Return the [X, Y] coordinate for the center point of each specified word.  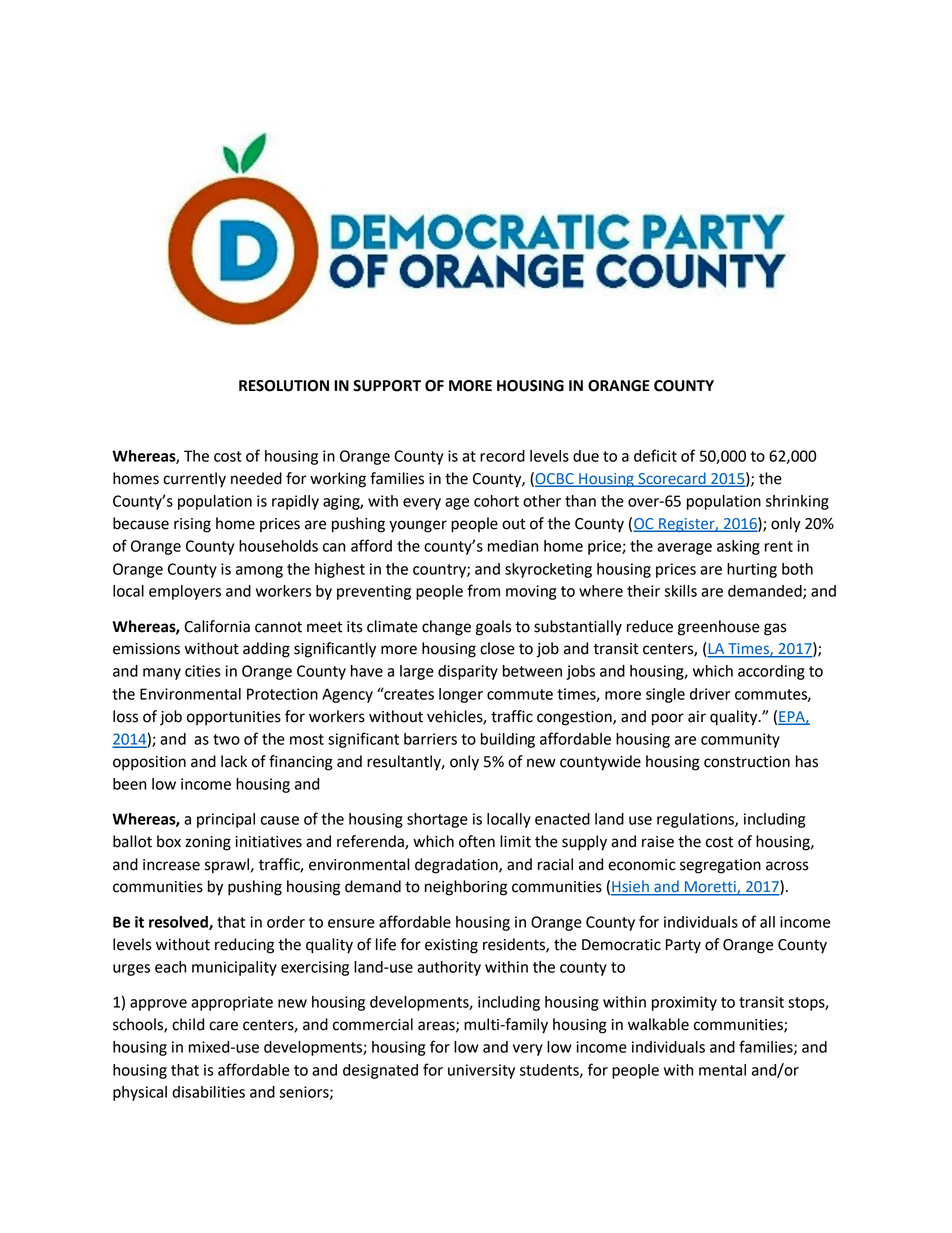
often [477, 841]
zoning [208, 843]
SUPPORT [387, 386]
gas [775, 629]
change [446, 628]
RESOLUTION [284, 386]
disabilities [208, 1092]
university [481, 1071]
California [217, 626]
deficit [655, 455]
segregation [720, 866]
